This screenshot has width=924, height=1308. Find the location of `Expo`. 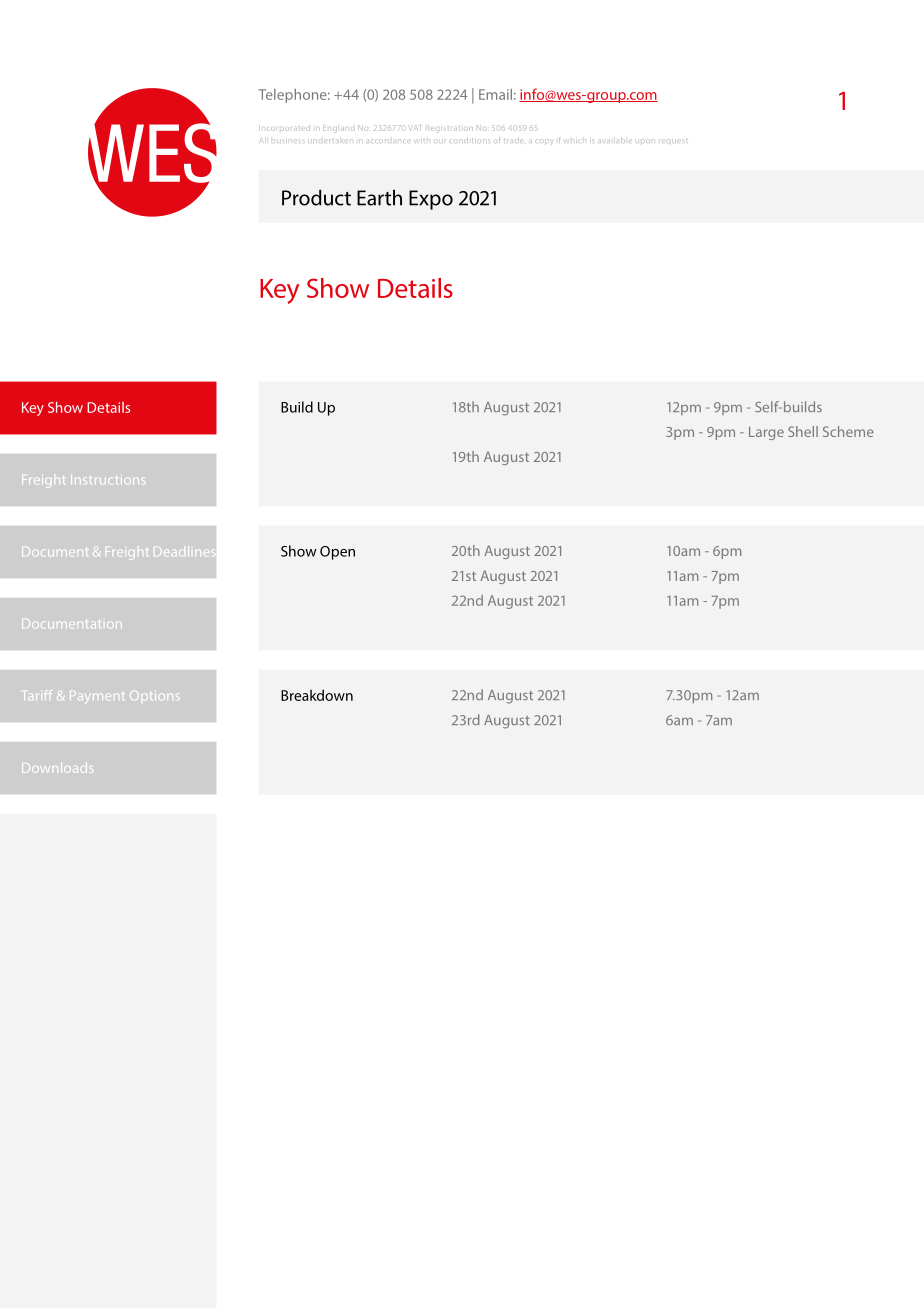

Expo is located at coordinates (431, 200).
